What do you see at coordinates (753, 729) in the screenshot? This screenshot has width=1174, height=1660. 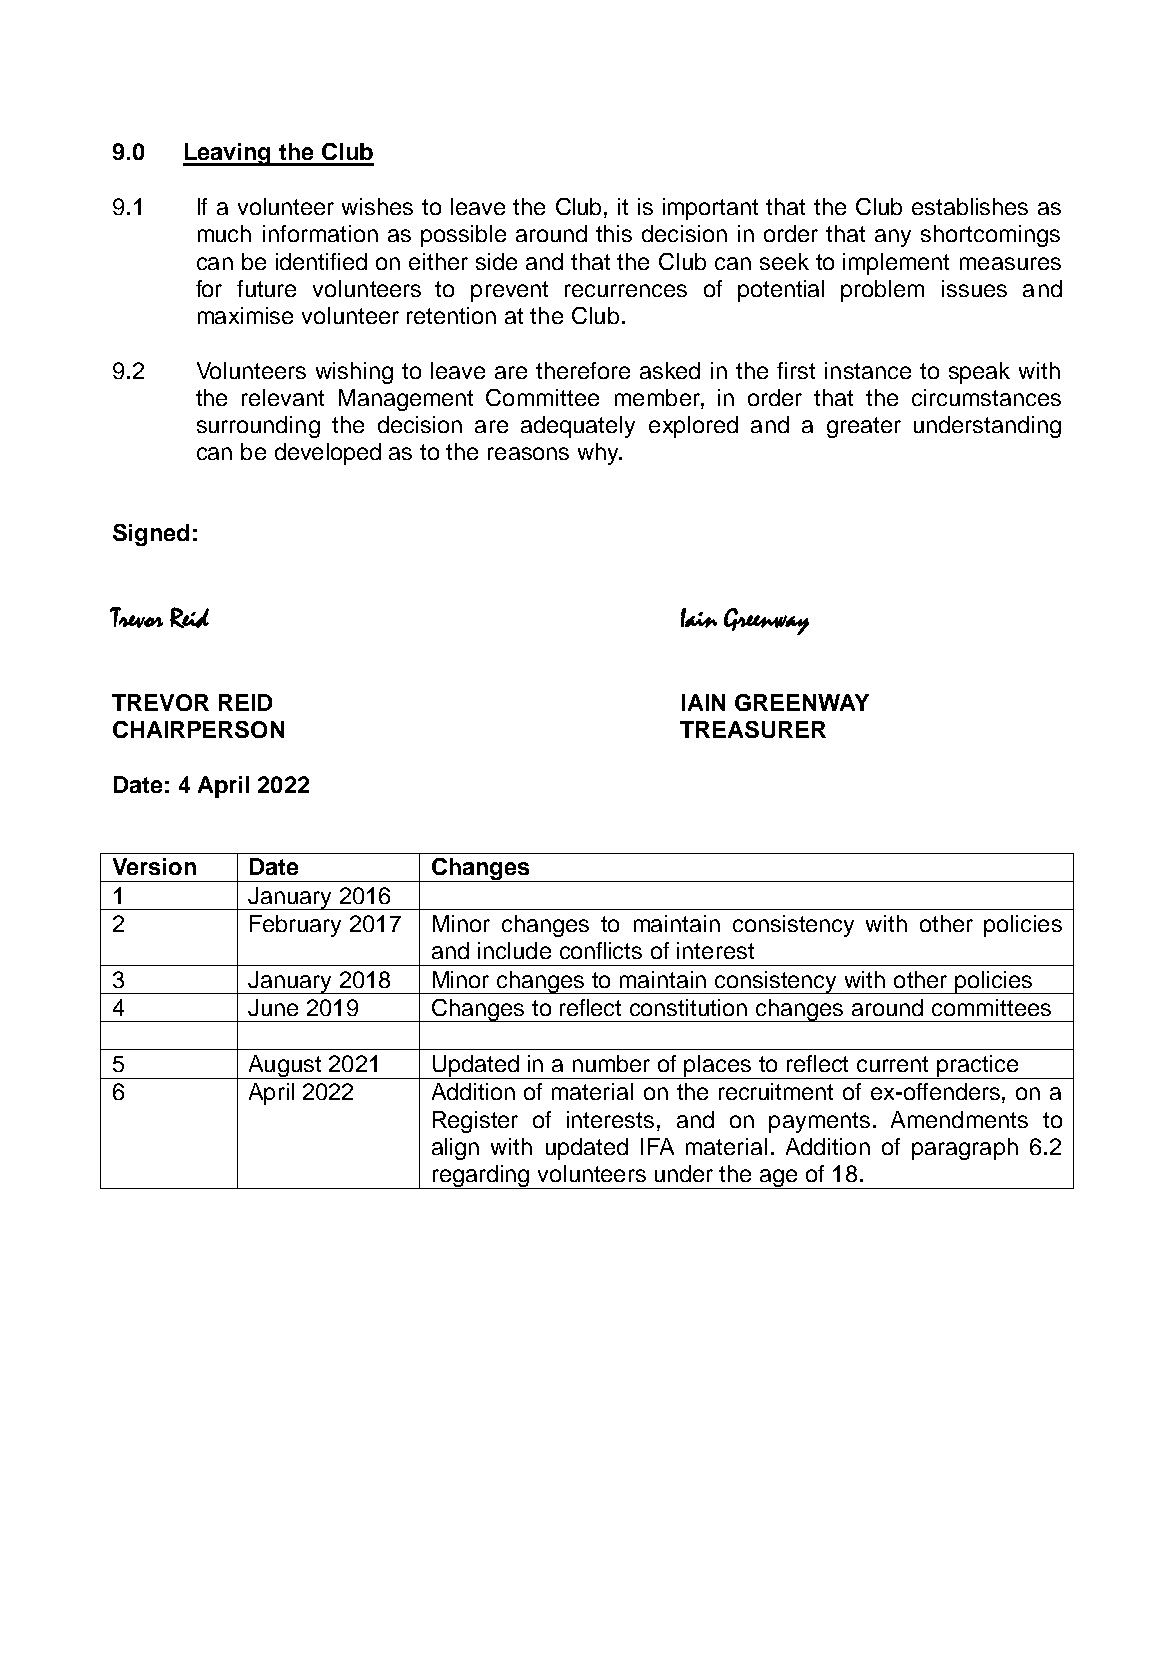 I see `TREASURER` at bounding box center [753, 729].
